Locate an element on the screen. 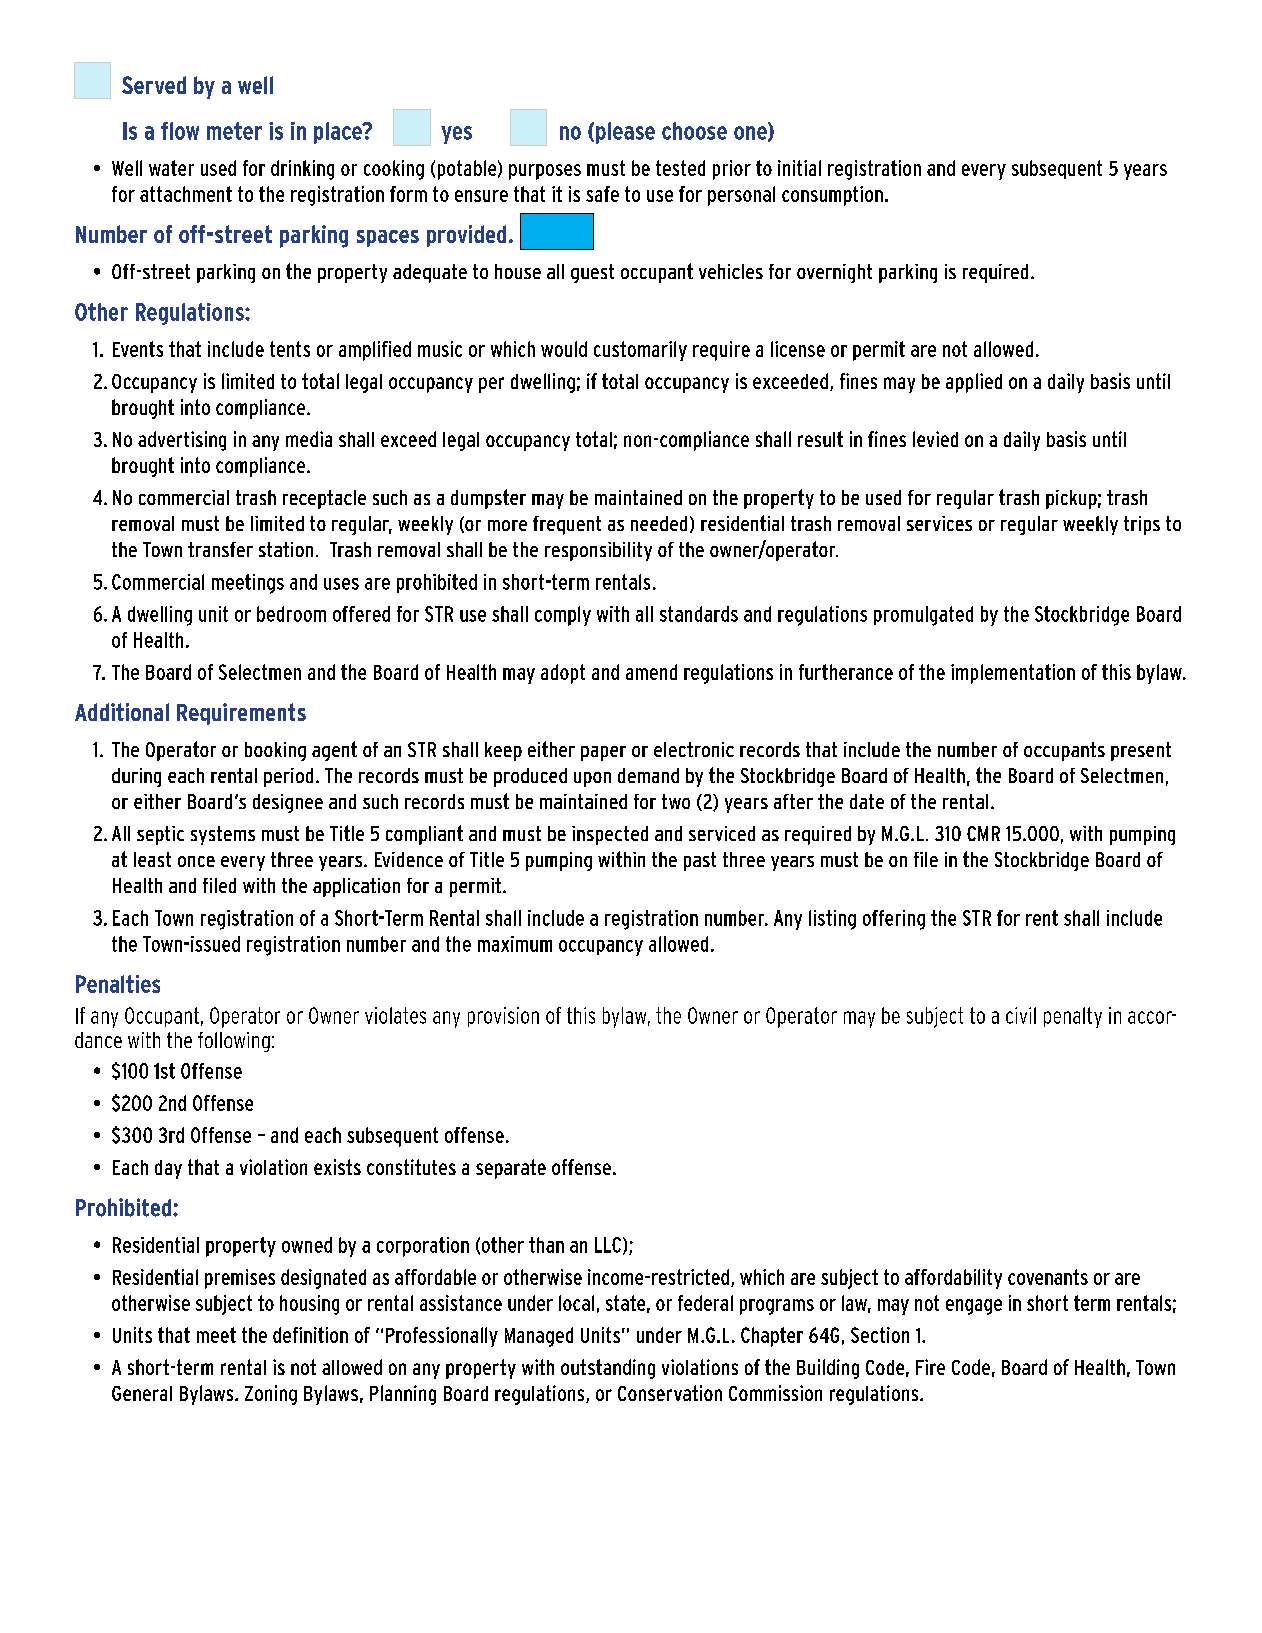 The image size is (1262, 1633). services is located at coordinates (939, 523).
